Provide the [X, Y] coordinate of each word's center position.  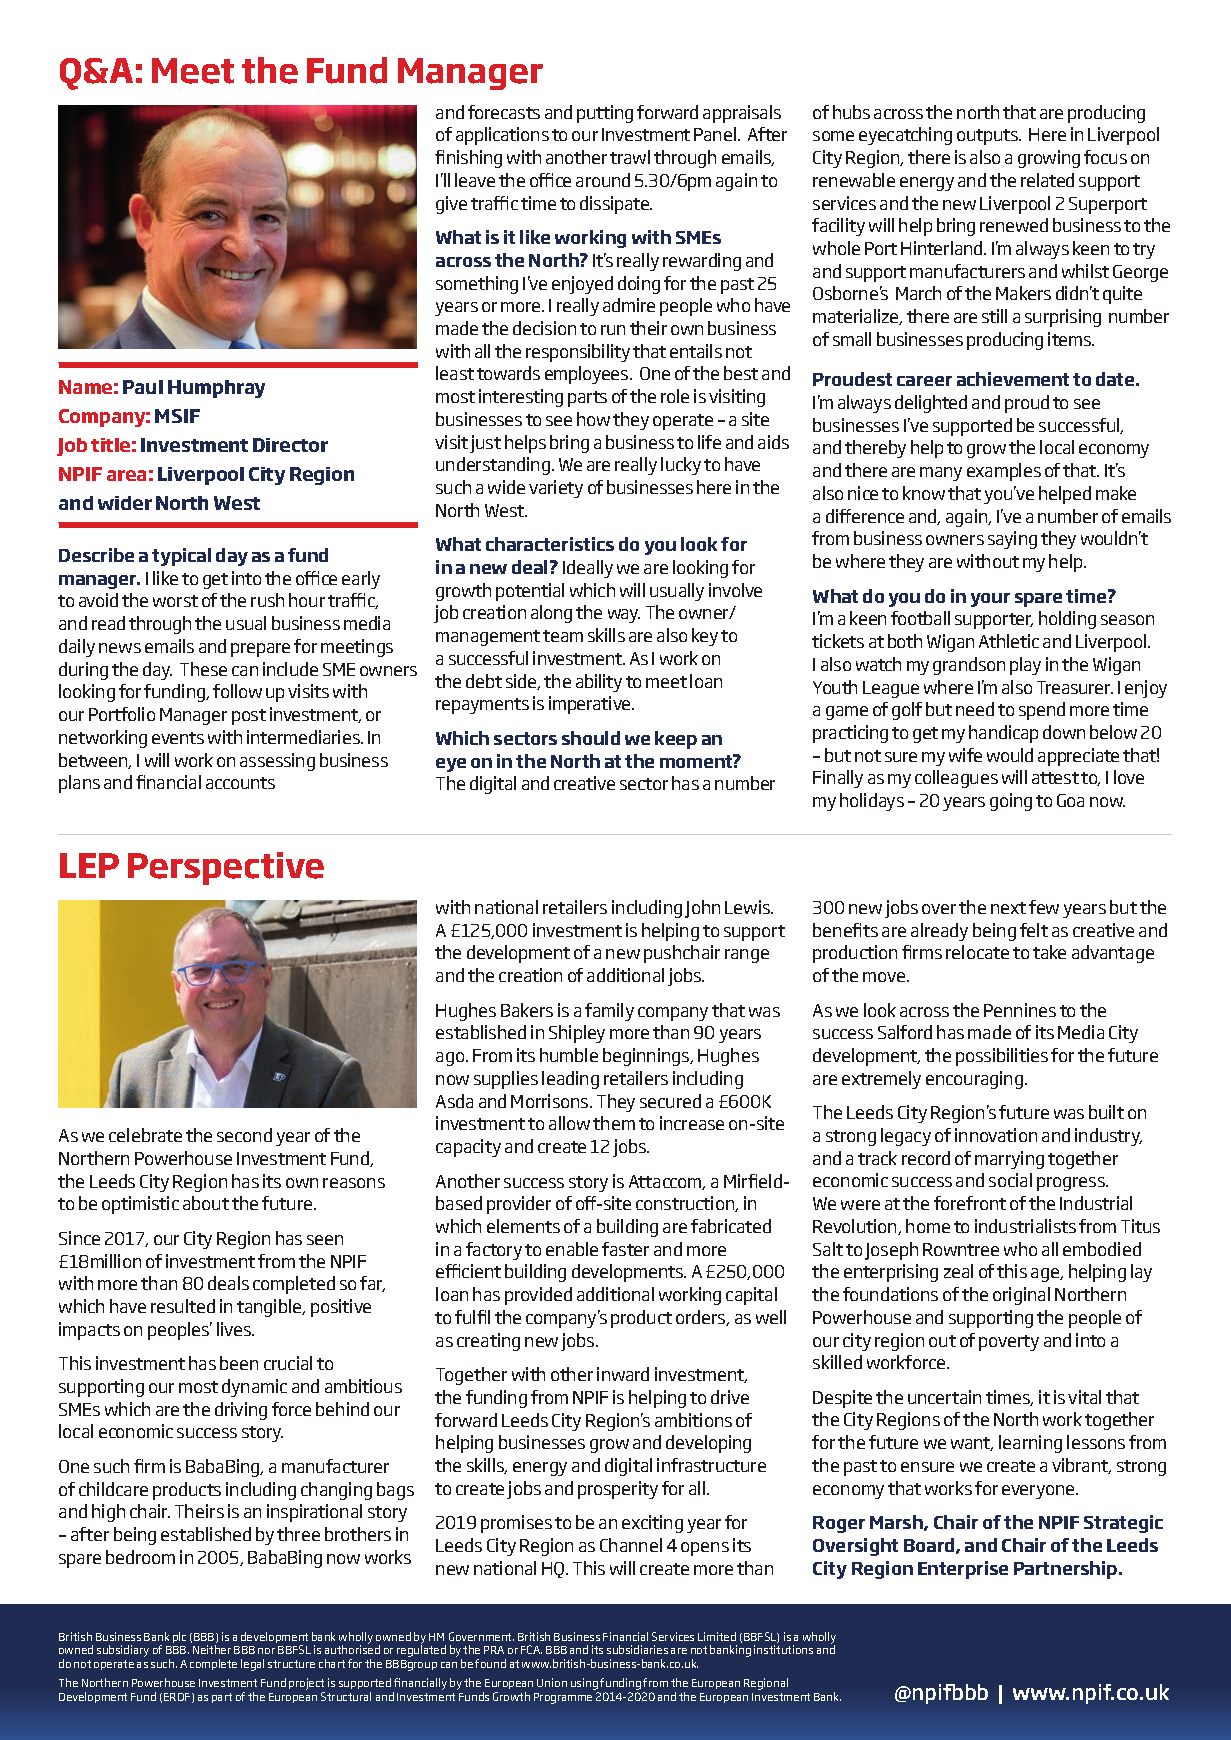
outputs [989, 137]
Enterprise [963, 1570]
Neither [212, 1649]
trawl [630, 157]
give [451, 205]
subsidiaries [637, 1649]
